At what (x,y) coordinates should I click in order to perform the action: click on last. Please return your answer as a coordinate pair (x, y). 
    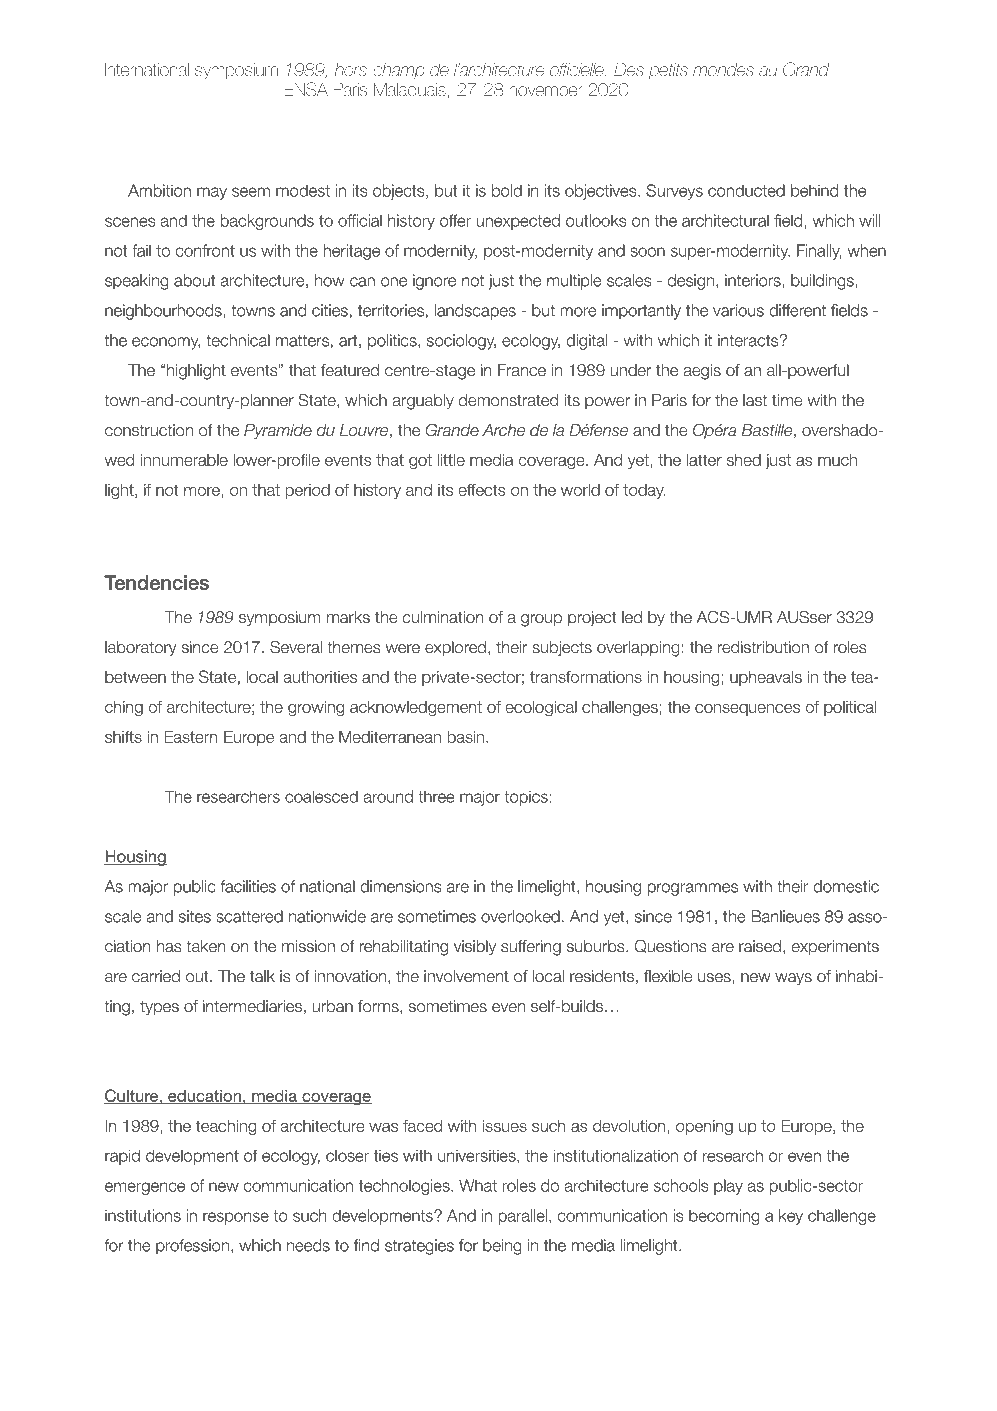
    Looking at the image, I should click on (755, 400).
